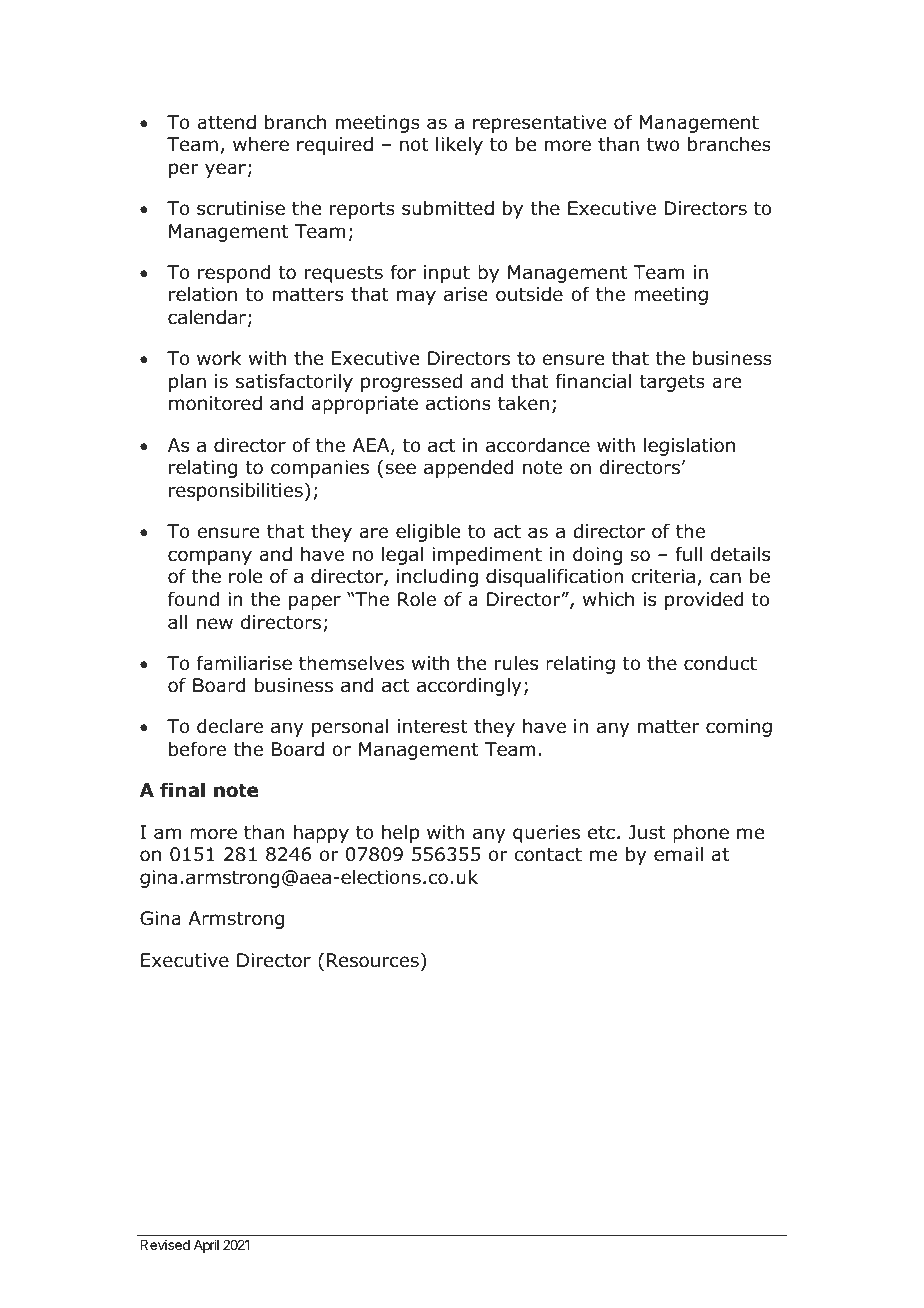 This page has width=924, height=1308. Describe the element at coordinates (459, 146) in the page. I see `likely` at that location.
